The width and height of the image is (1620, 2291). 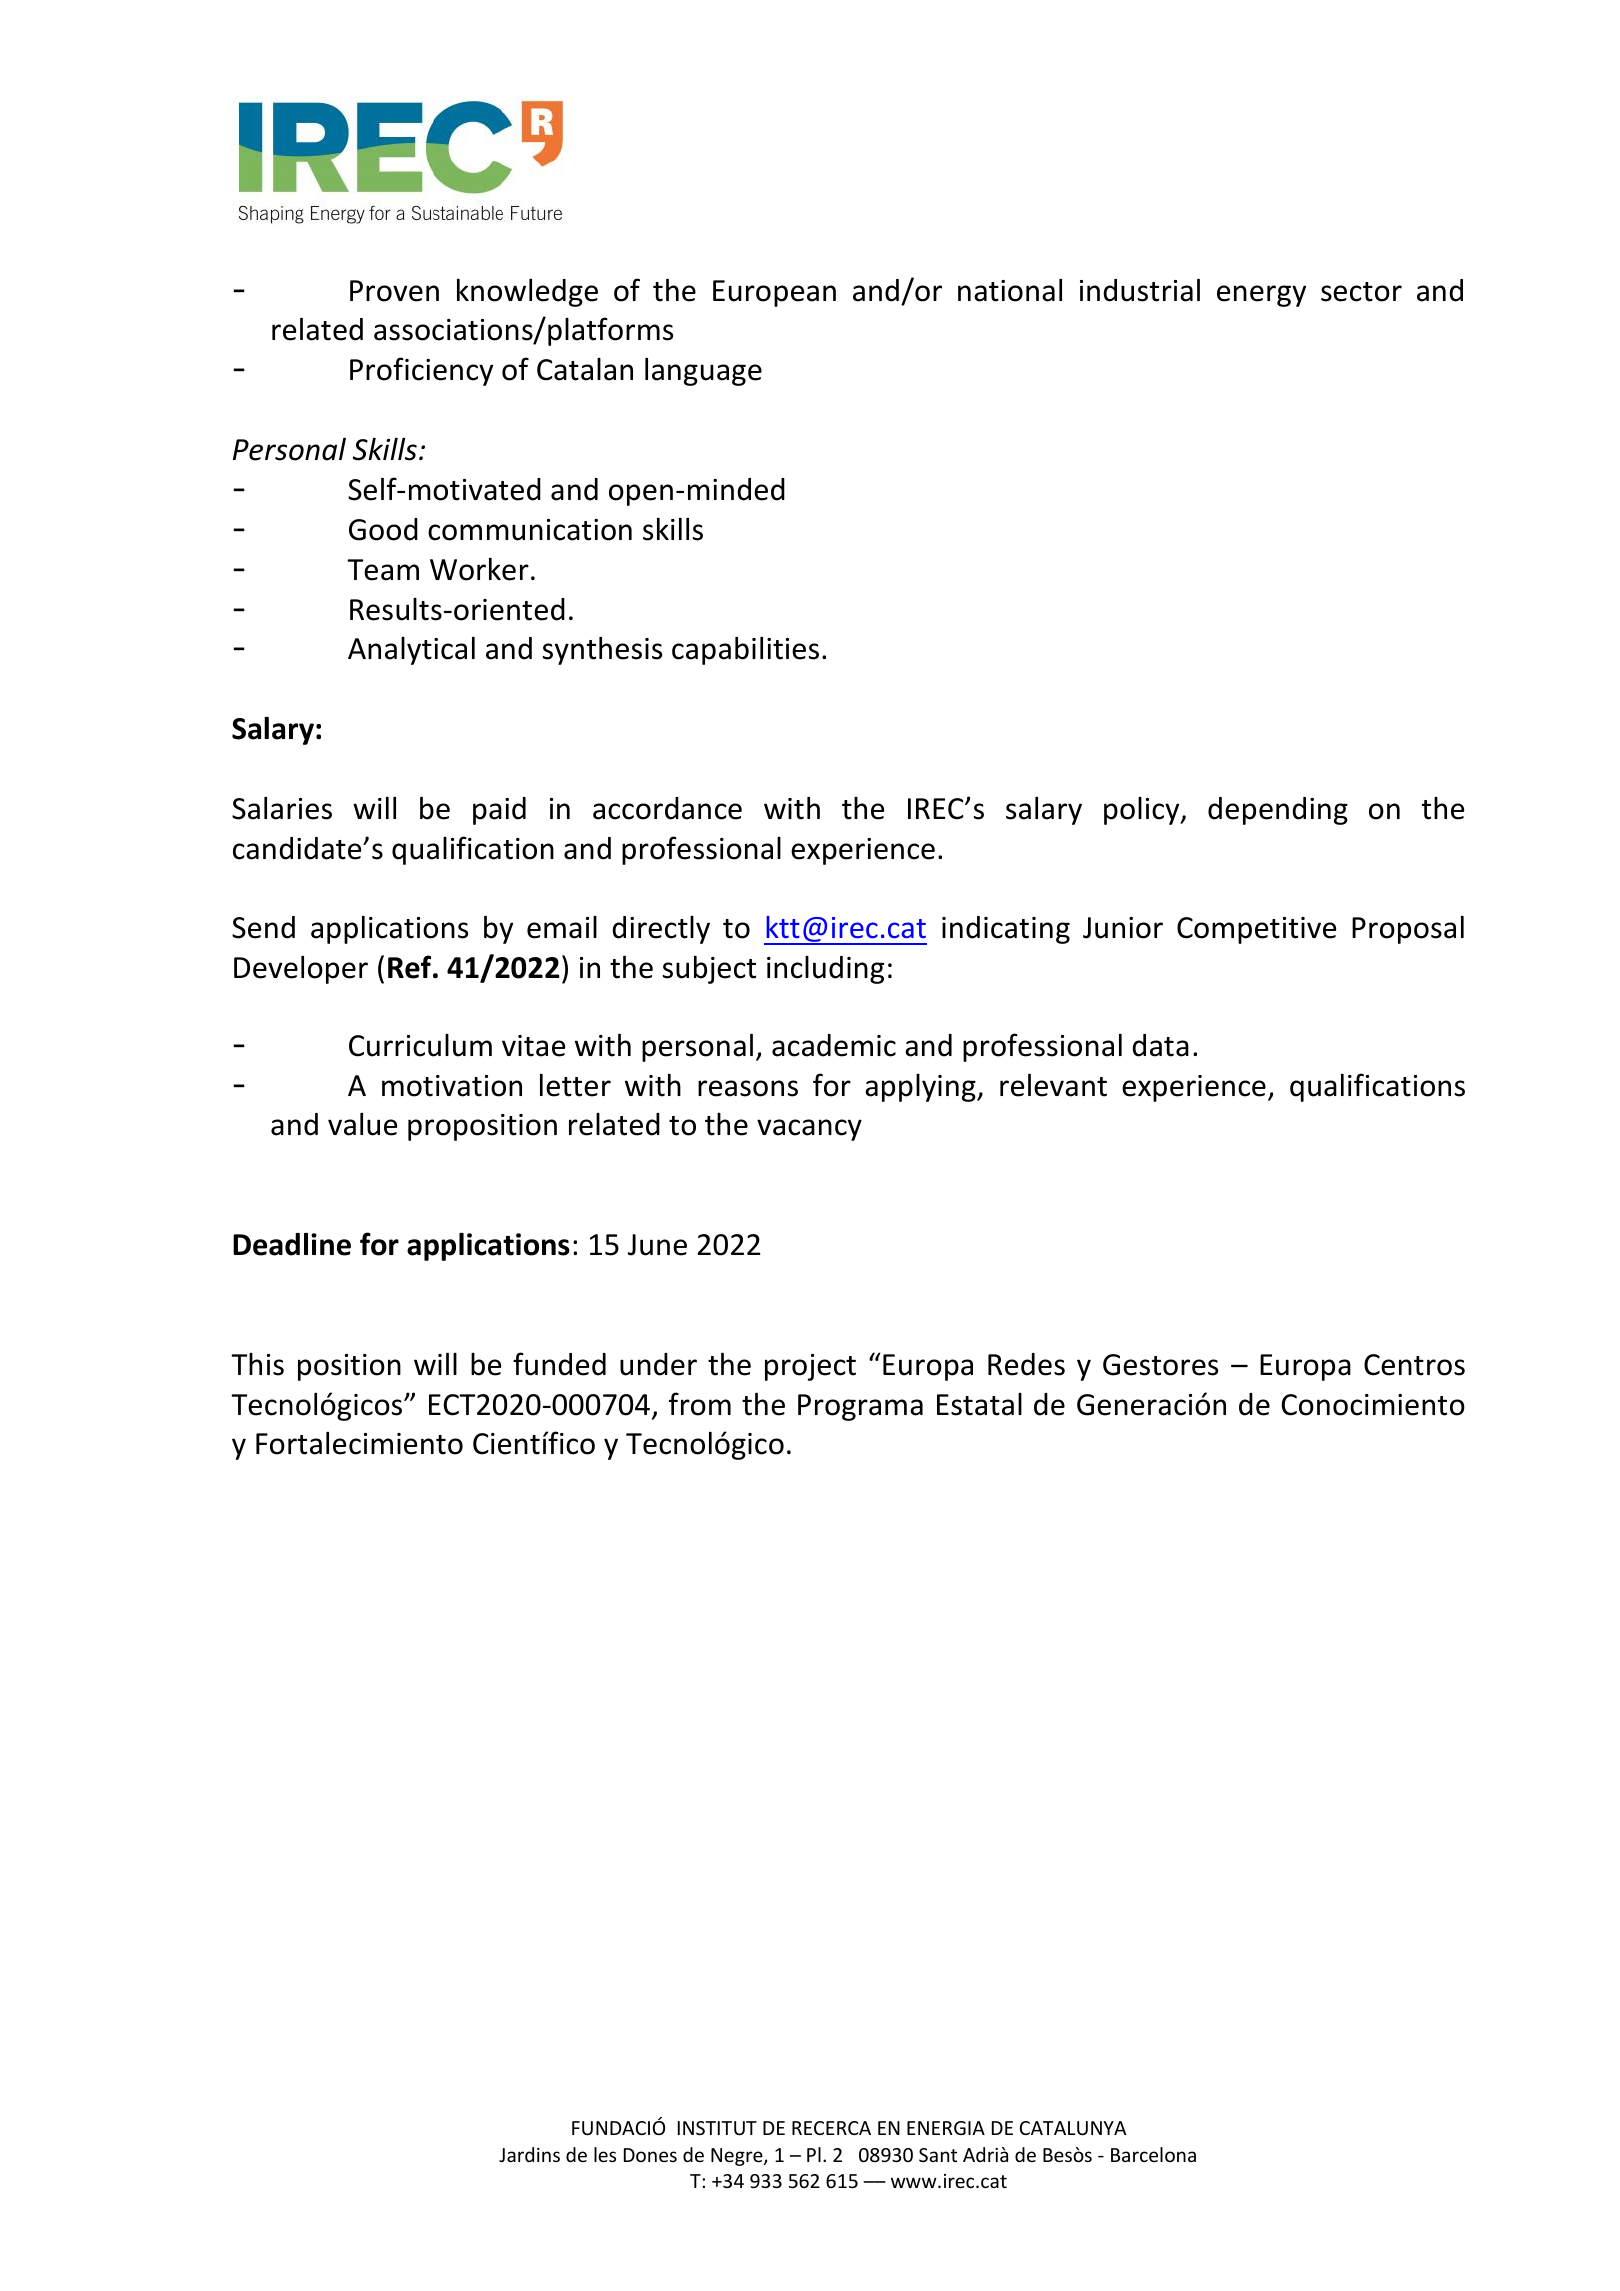 I want to click on project, so click(x=810, y=1367).
